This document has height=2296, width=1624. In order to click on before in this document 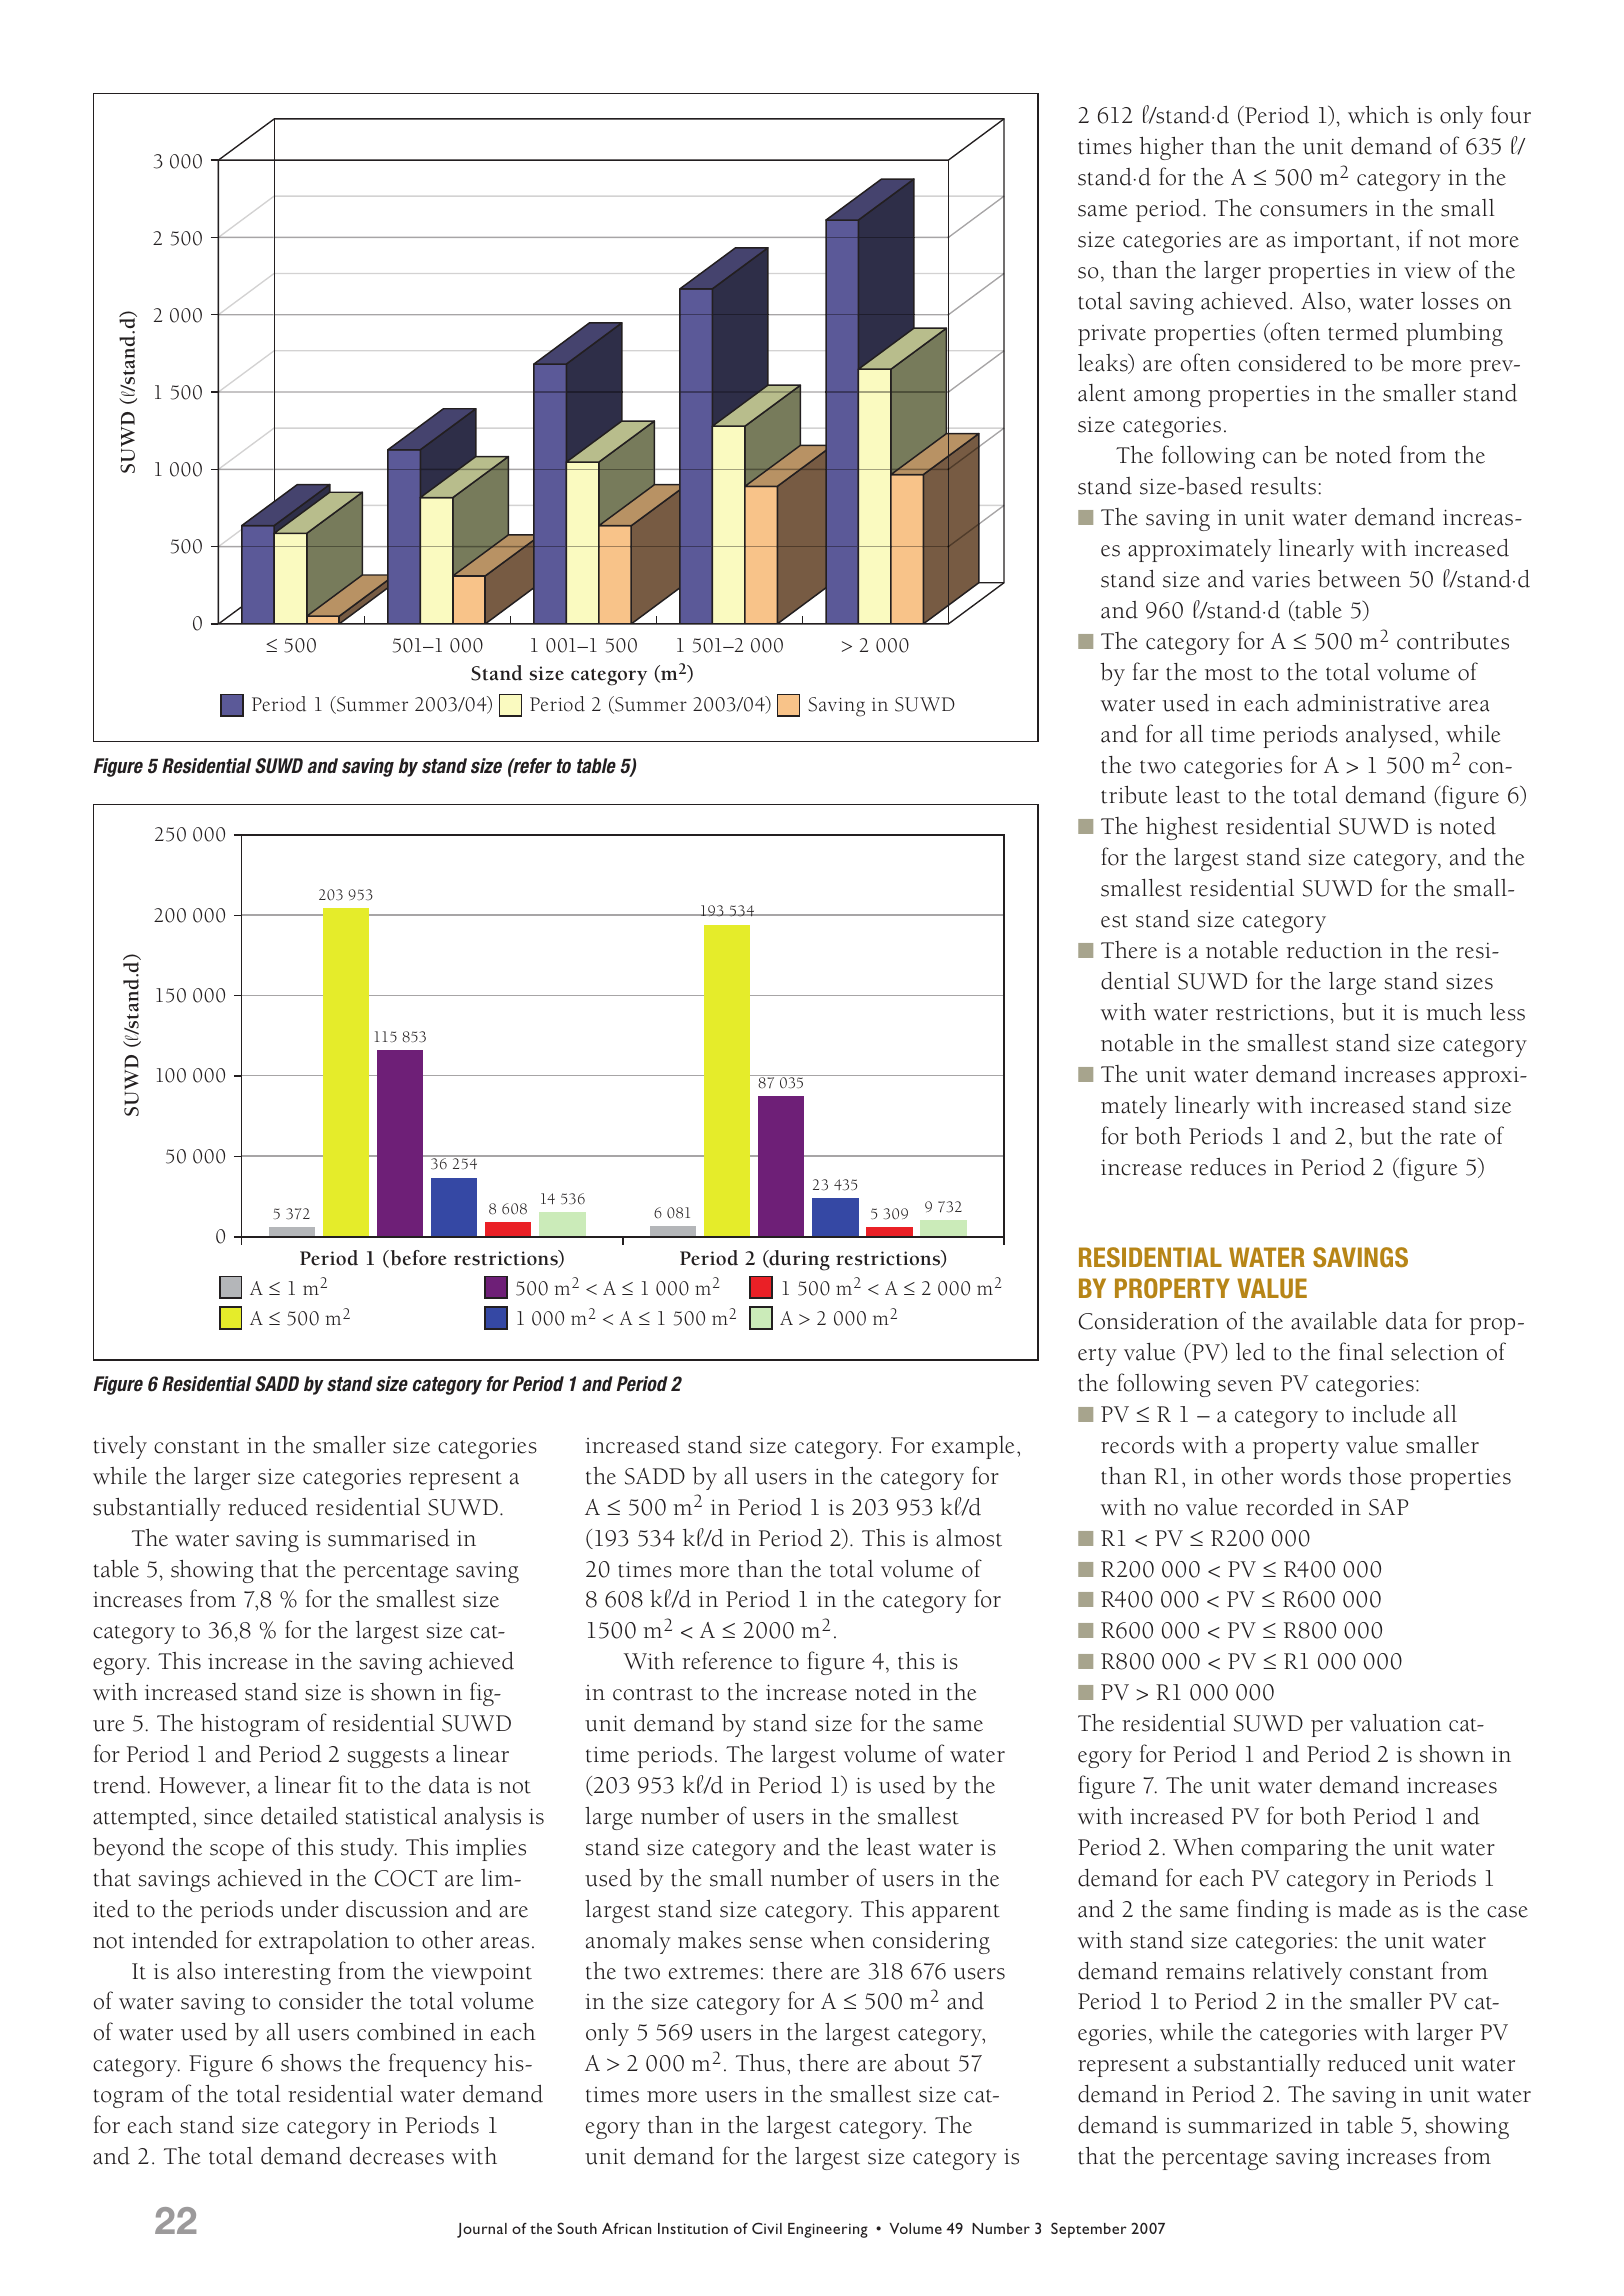, I will do `click(417, 1259)`.
